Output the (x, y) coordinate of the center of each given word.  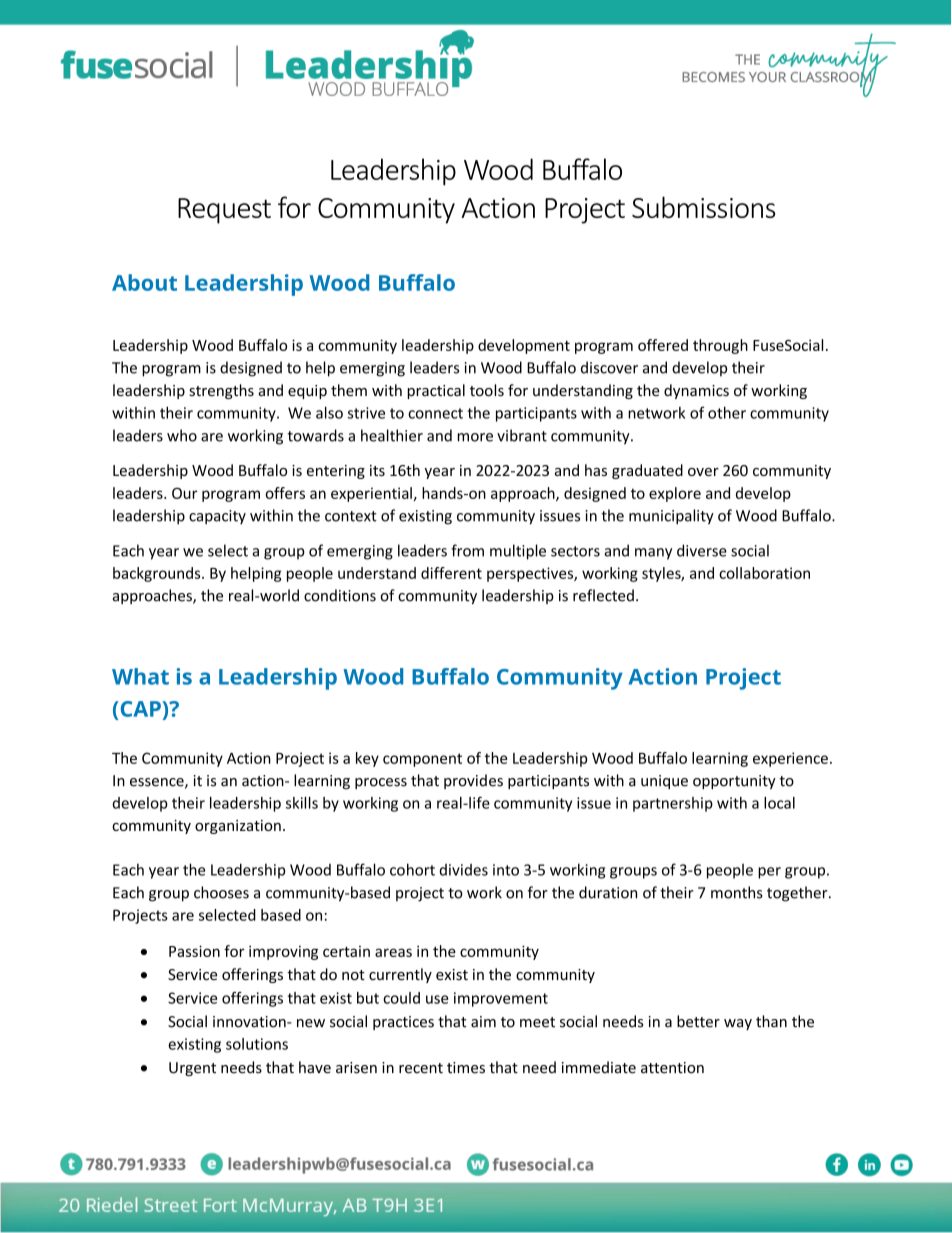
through (720, 346)
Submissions (703, 207)
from (467, 550)
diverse (702, 550)
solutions (257, 1044)
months (737, 892)
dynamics (696, 391)
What (140, 676)
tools (487, 390)
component (422, 760)
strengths (221, 391)
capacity (217, 517)
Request (224, 211)
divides (463, 870)
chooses (221, 892)
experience (790, 759)
